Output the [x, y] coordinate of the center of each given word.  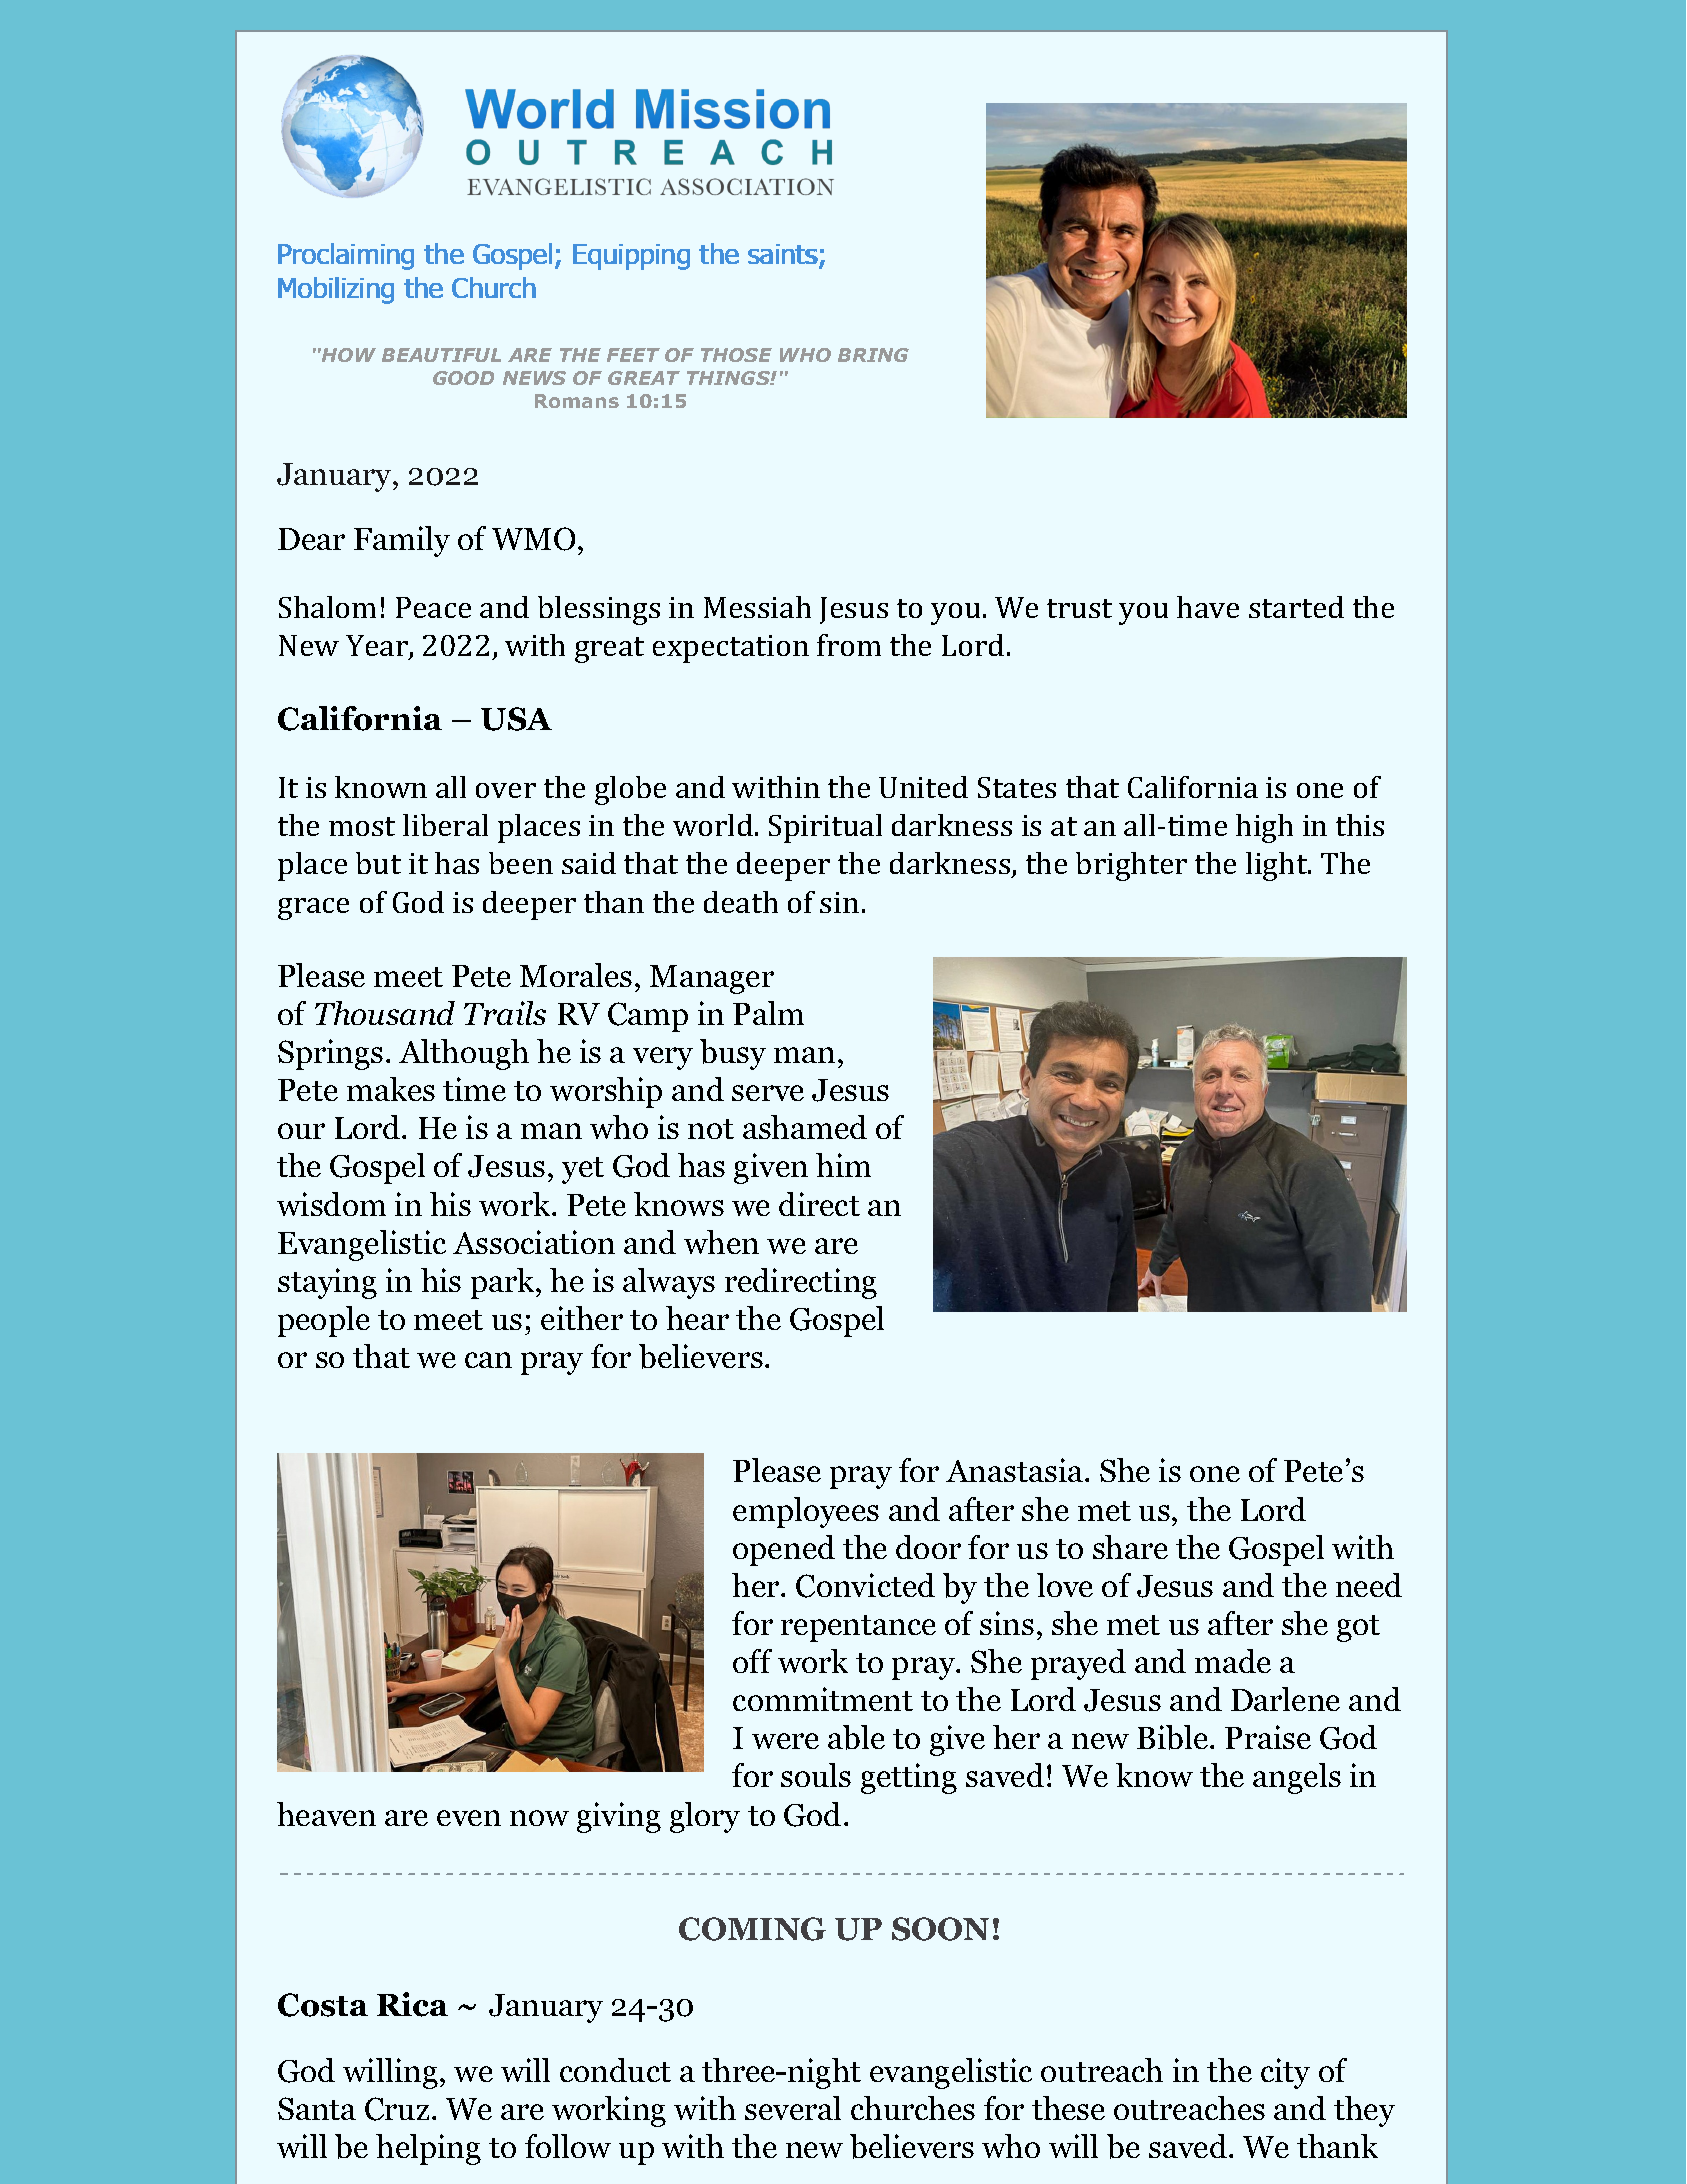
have [1208, 607]
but [378, 863]
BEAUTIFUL [441, 355]
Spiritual [825, 828]
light [1277, 866]
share [1130, 1547]
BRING [873, 355]
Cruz [397, 2109]
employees [806, 1512]
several [793, 2108]
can [488, 1360]
